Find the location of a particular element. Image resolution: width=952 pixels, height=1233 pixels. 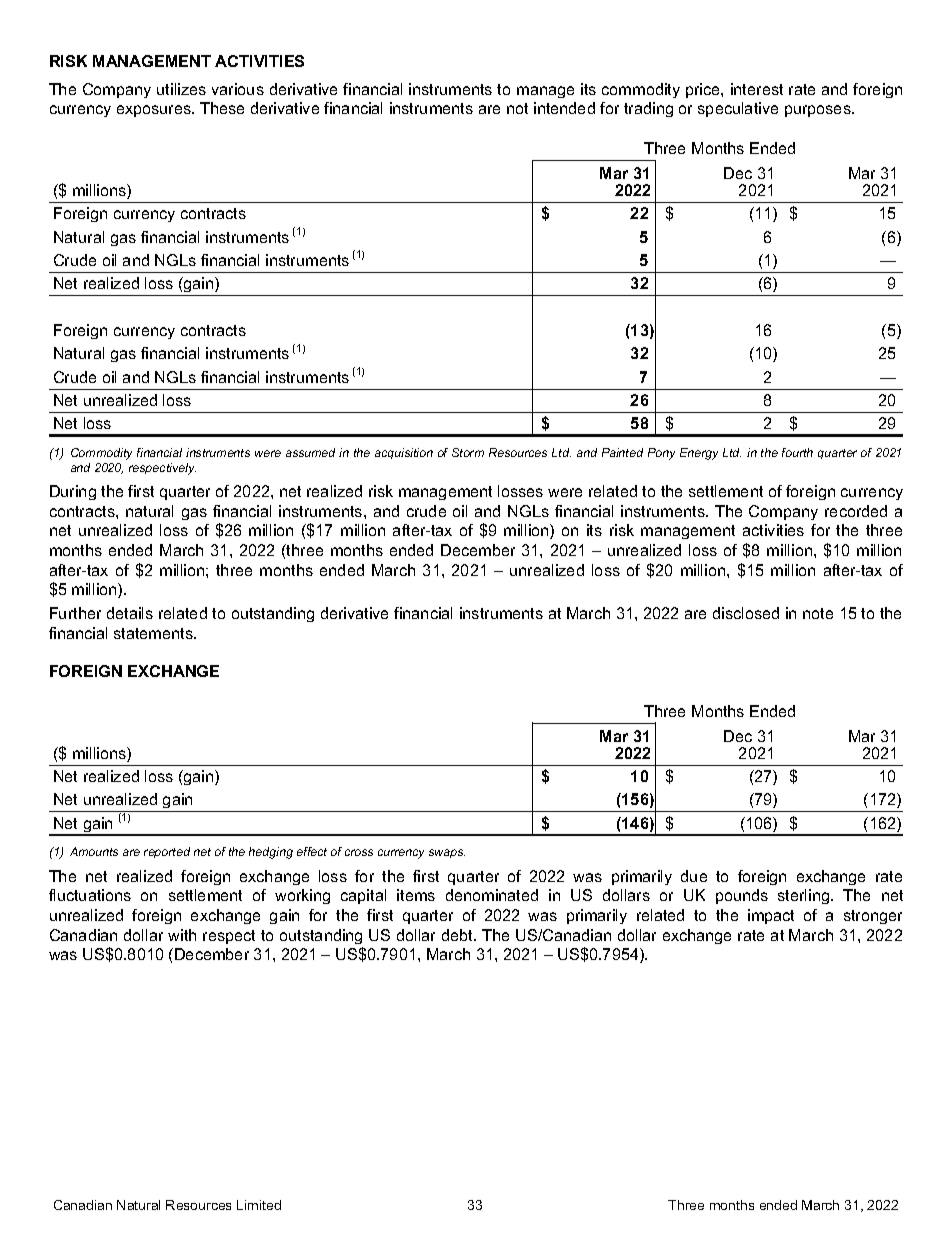

fourth is located at coordinates (797, 452).
